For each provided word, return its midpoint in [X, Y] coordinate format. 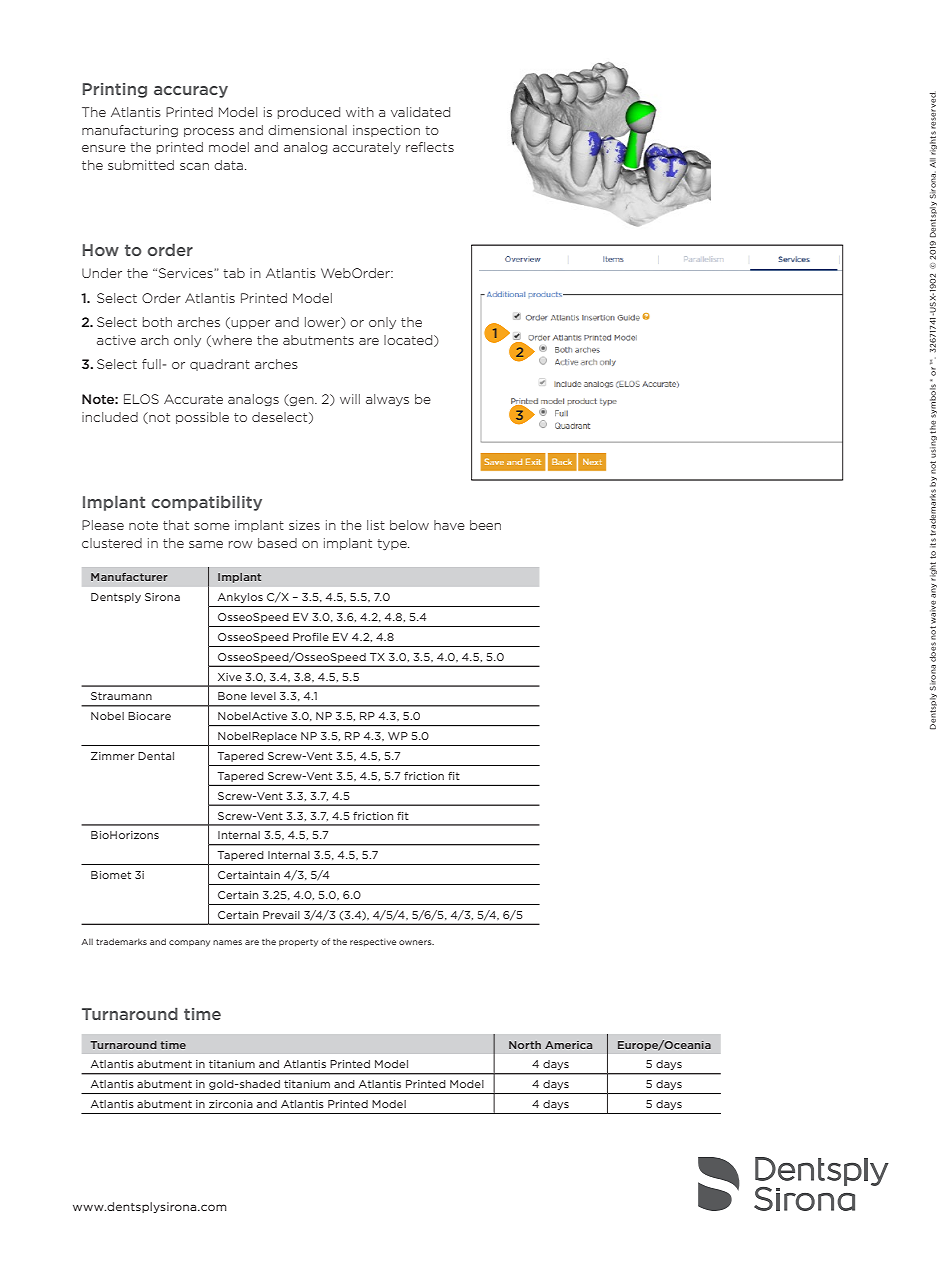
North [525, 1045]
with [360, 112]
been [485, 525]
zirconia [231, 1104]
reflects [430, 147]
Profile [311, 637]
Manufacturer [129, 577]
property [298, 943]
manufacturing [130, 131]
